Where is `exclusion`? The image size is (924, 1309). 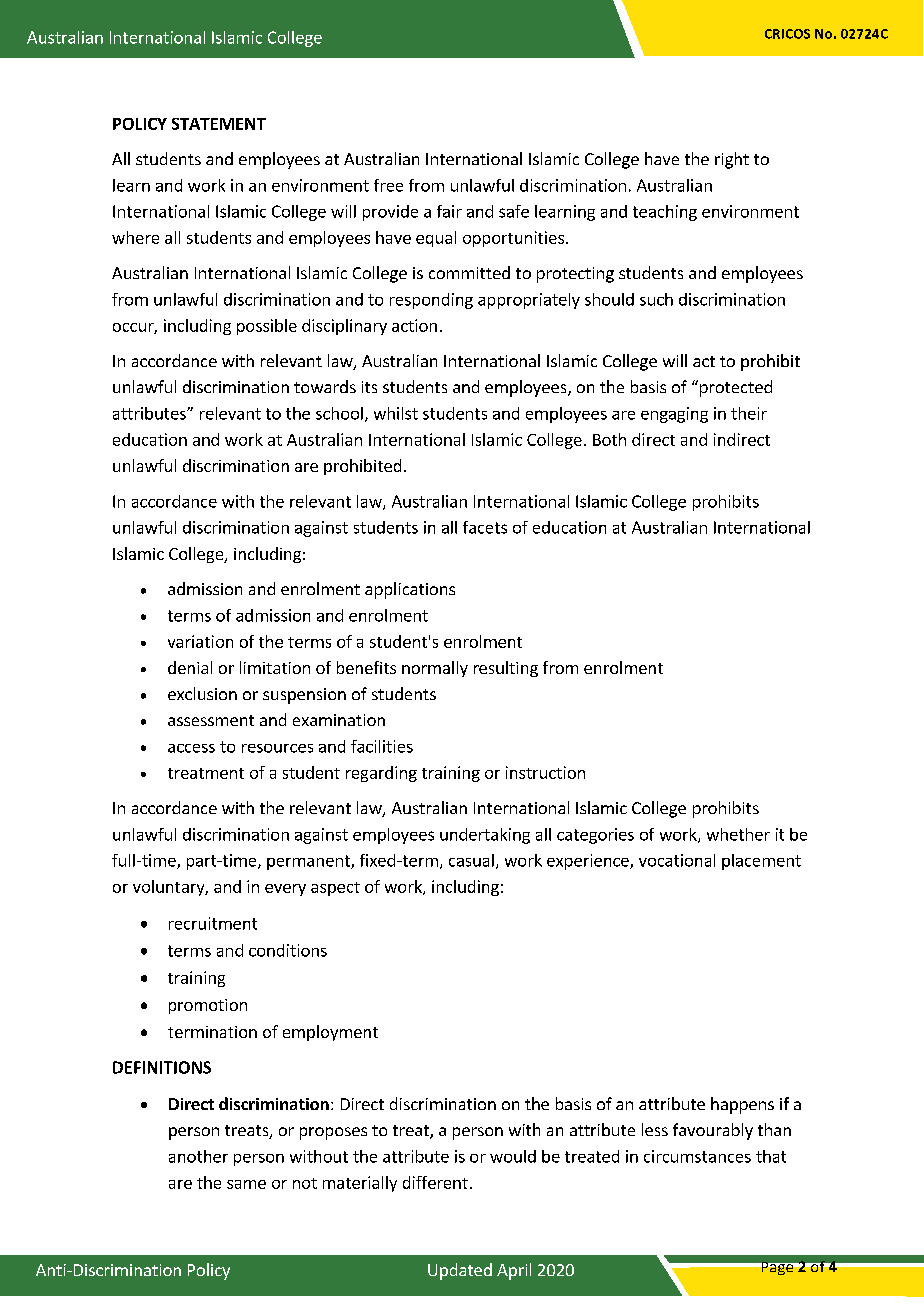
exclusion is located at coordinates (202, 693).
